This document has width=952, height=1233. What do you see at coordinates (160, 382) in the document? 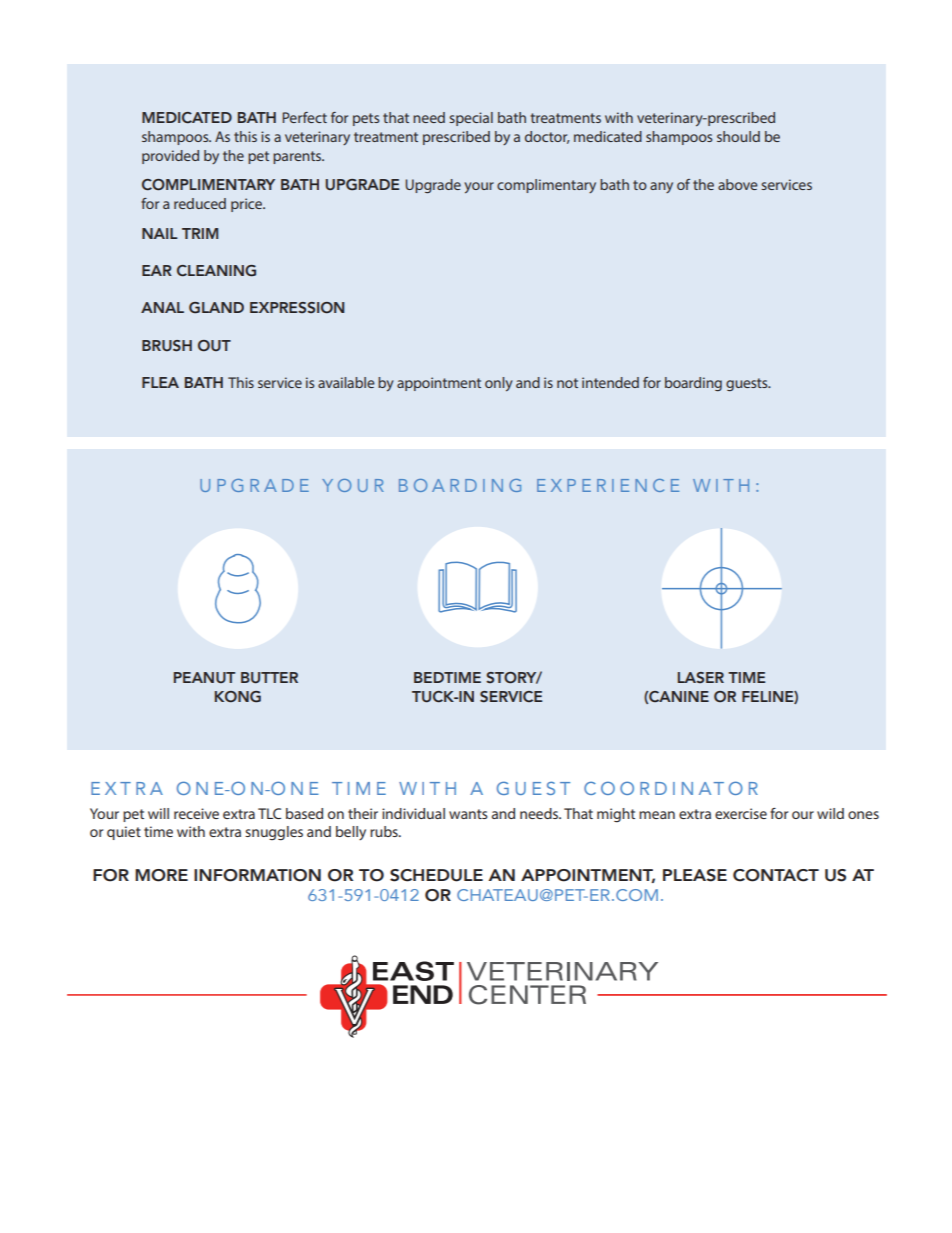
I see `FLEA` at bounding box center [160, 382].
